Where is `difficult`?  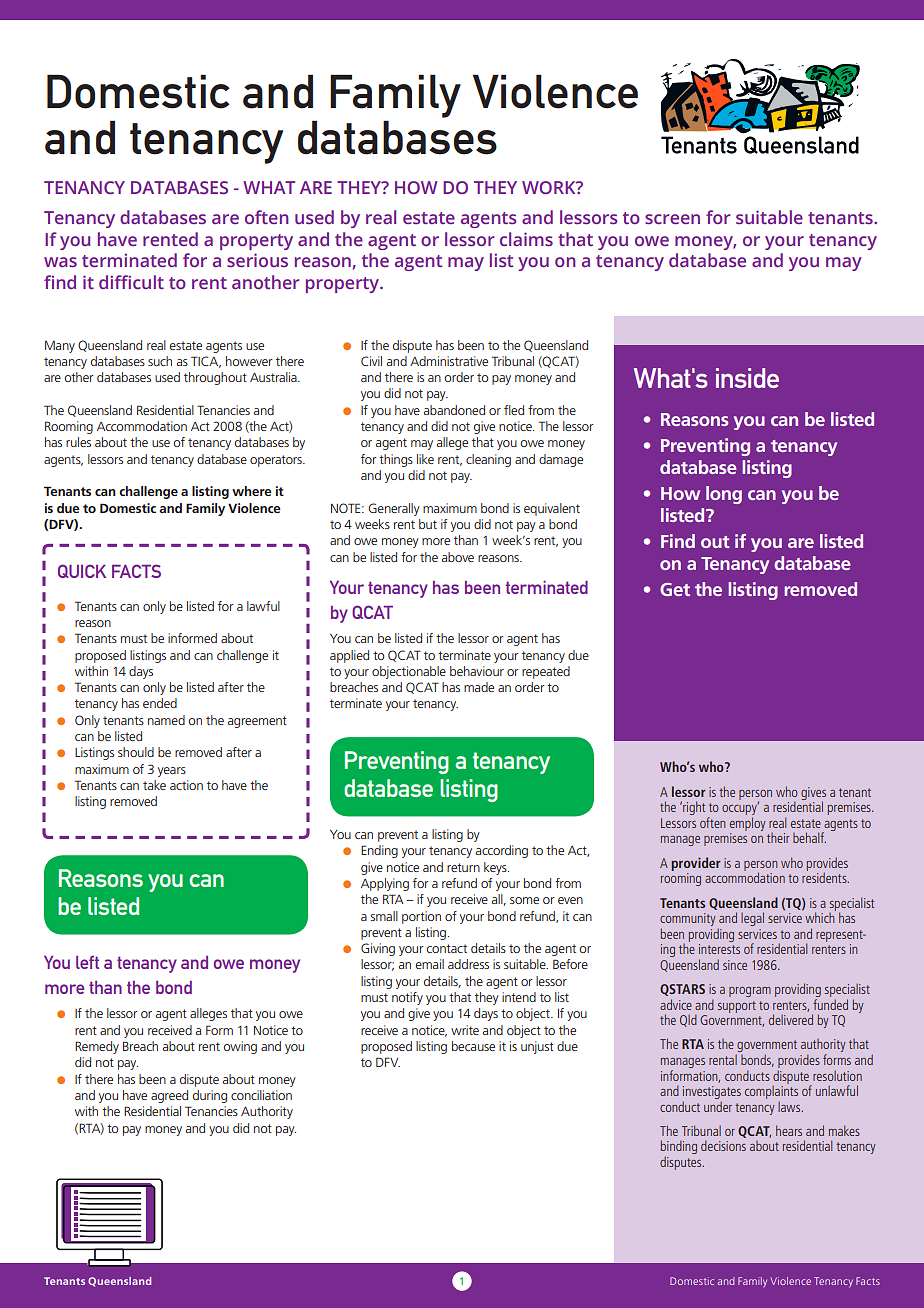 difficult is located at coordinates (131, 282).
